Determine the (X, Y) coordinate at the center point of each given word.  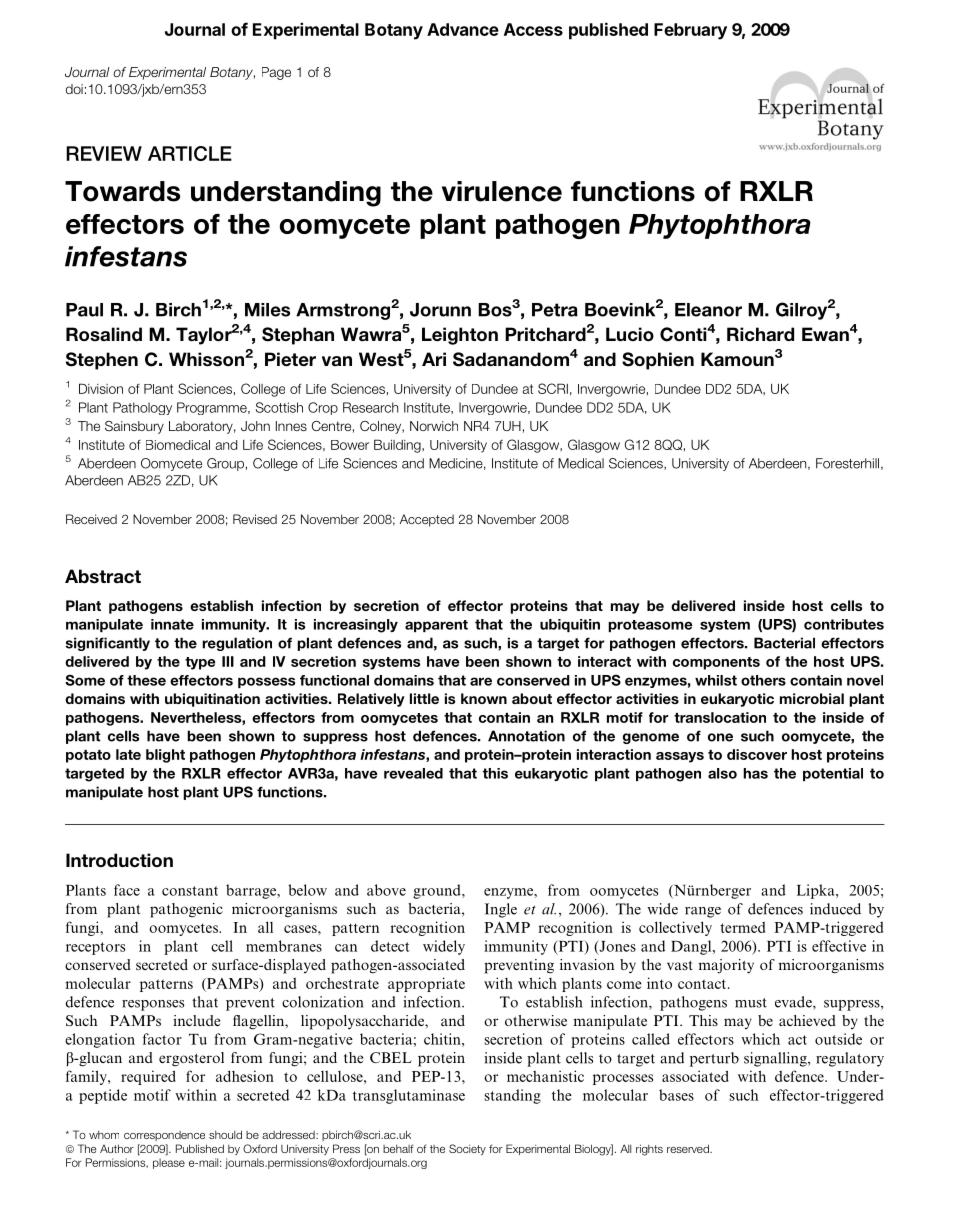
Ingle (501, 910)
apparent (436, 626)
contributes (844, 624)
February (690, 31)
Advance (463, 29)
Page (276, 73)
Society (467, 1149)
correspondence (164, 1136)
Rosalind (104, 334)
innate (172, 624)
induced (835, 909)
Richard (760, 334)
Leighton (460, 336)
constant (190, 891)
